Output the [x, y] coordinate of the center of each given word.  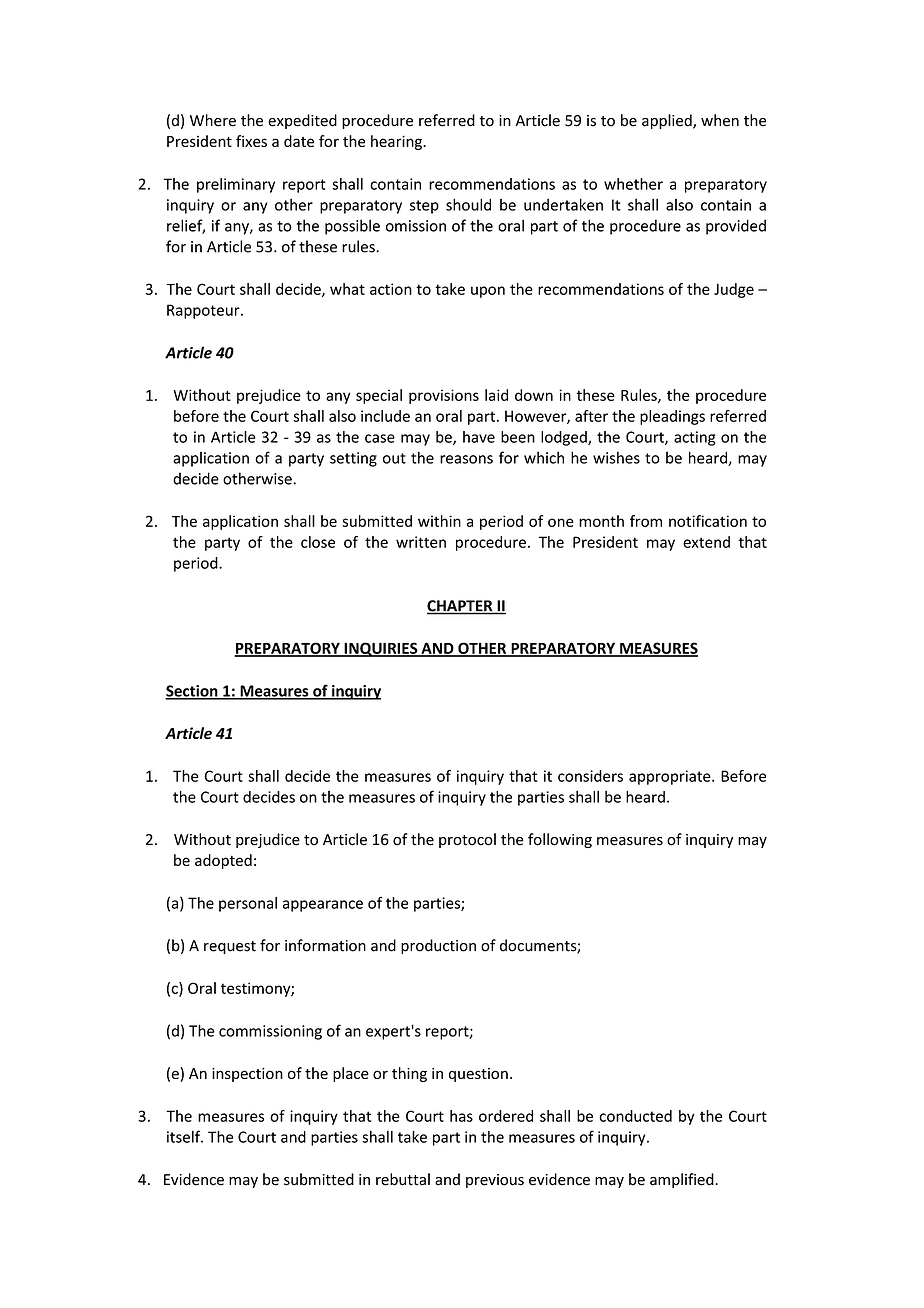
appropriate [671, 777]
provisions [444, 396]
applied [668, 121]
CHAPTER [461, 607]
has [461, 1116]
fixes [251, 141]
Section [192, 692]
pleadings [672, 417]
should [468, 204]
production [438, 946]
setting [353, 459]
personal [248, 904]
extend [706, 542]
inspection [247, 1075]
